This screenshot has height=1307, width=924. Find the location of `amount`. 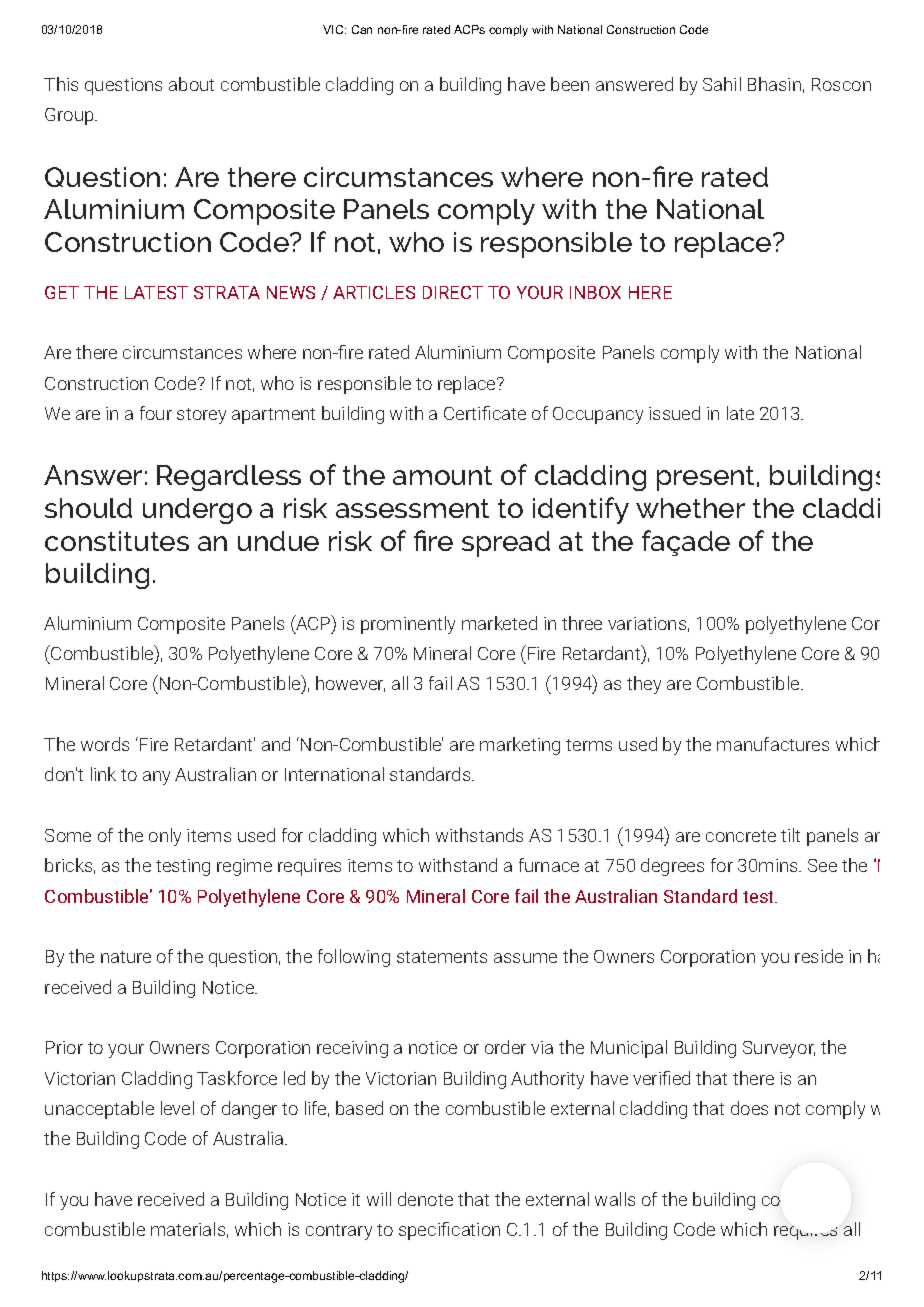

amount is located at coordinates (442, 475).
